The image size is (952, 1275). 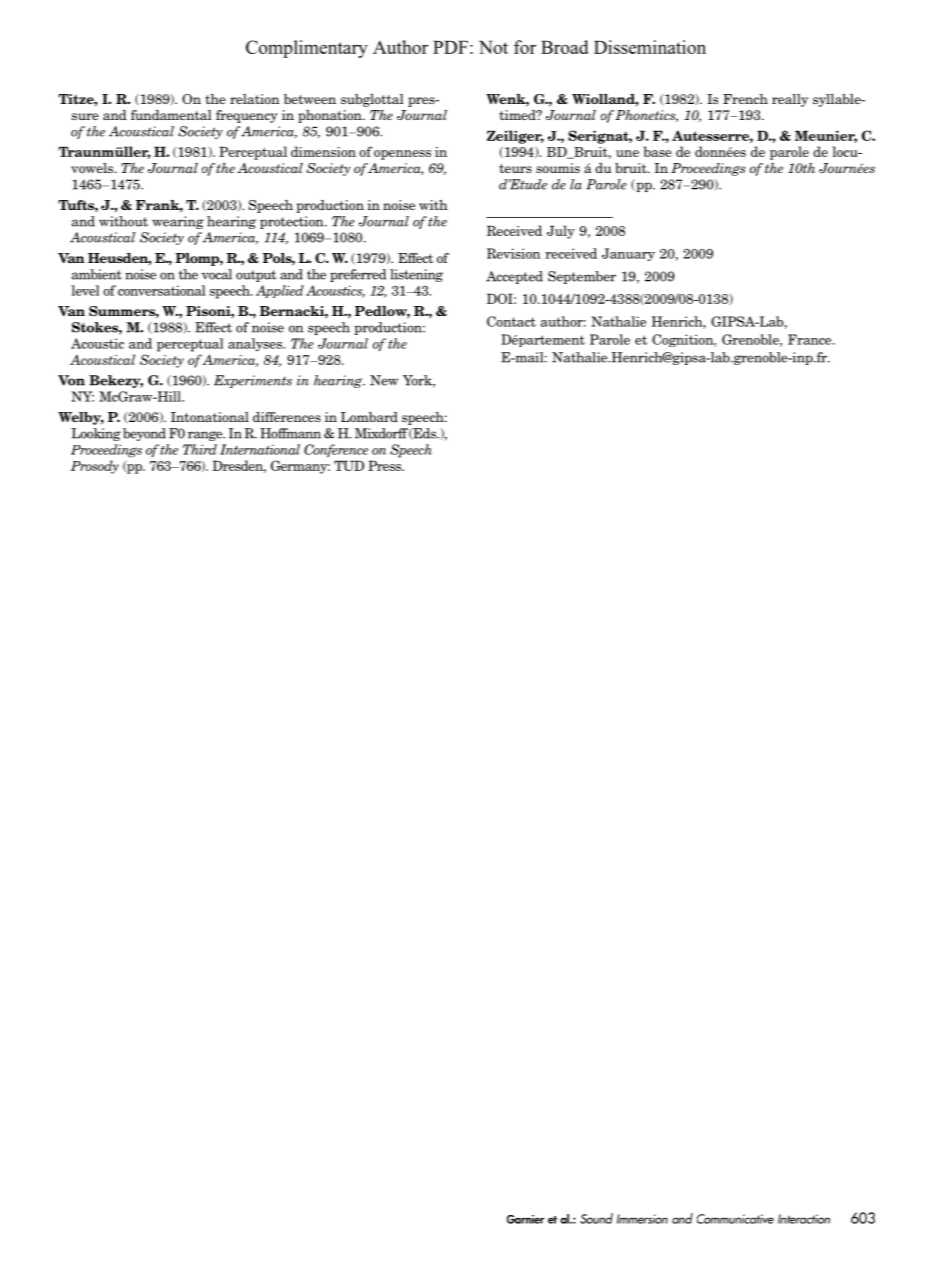 I want to click on PDF, so click(x=450, y=47).
